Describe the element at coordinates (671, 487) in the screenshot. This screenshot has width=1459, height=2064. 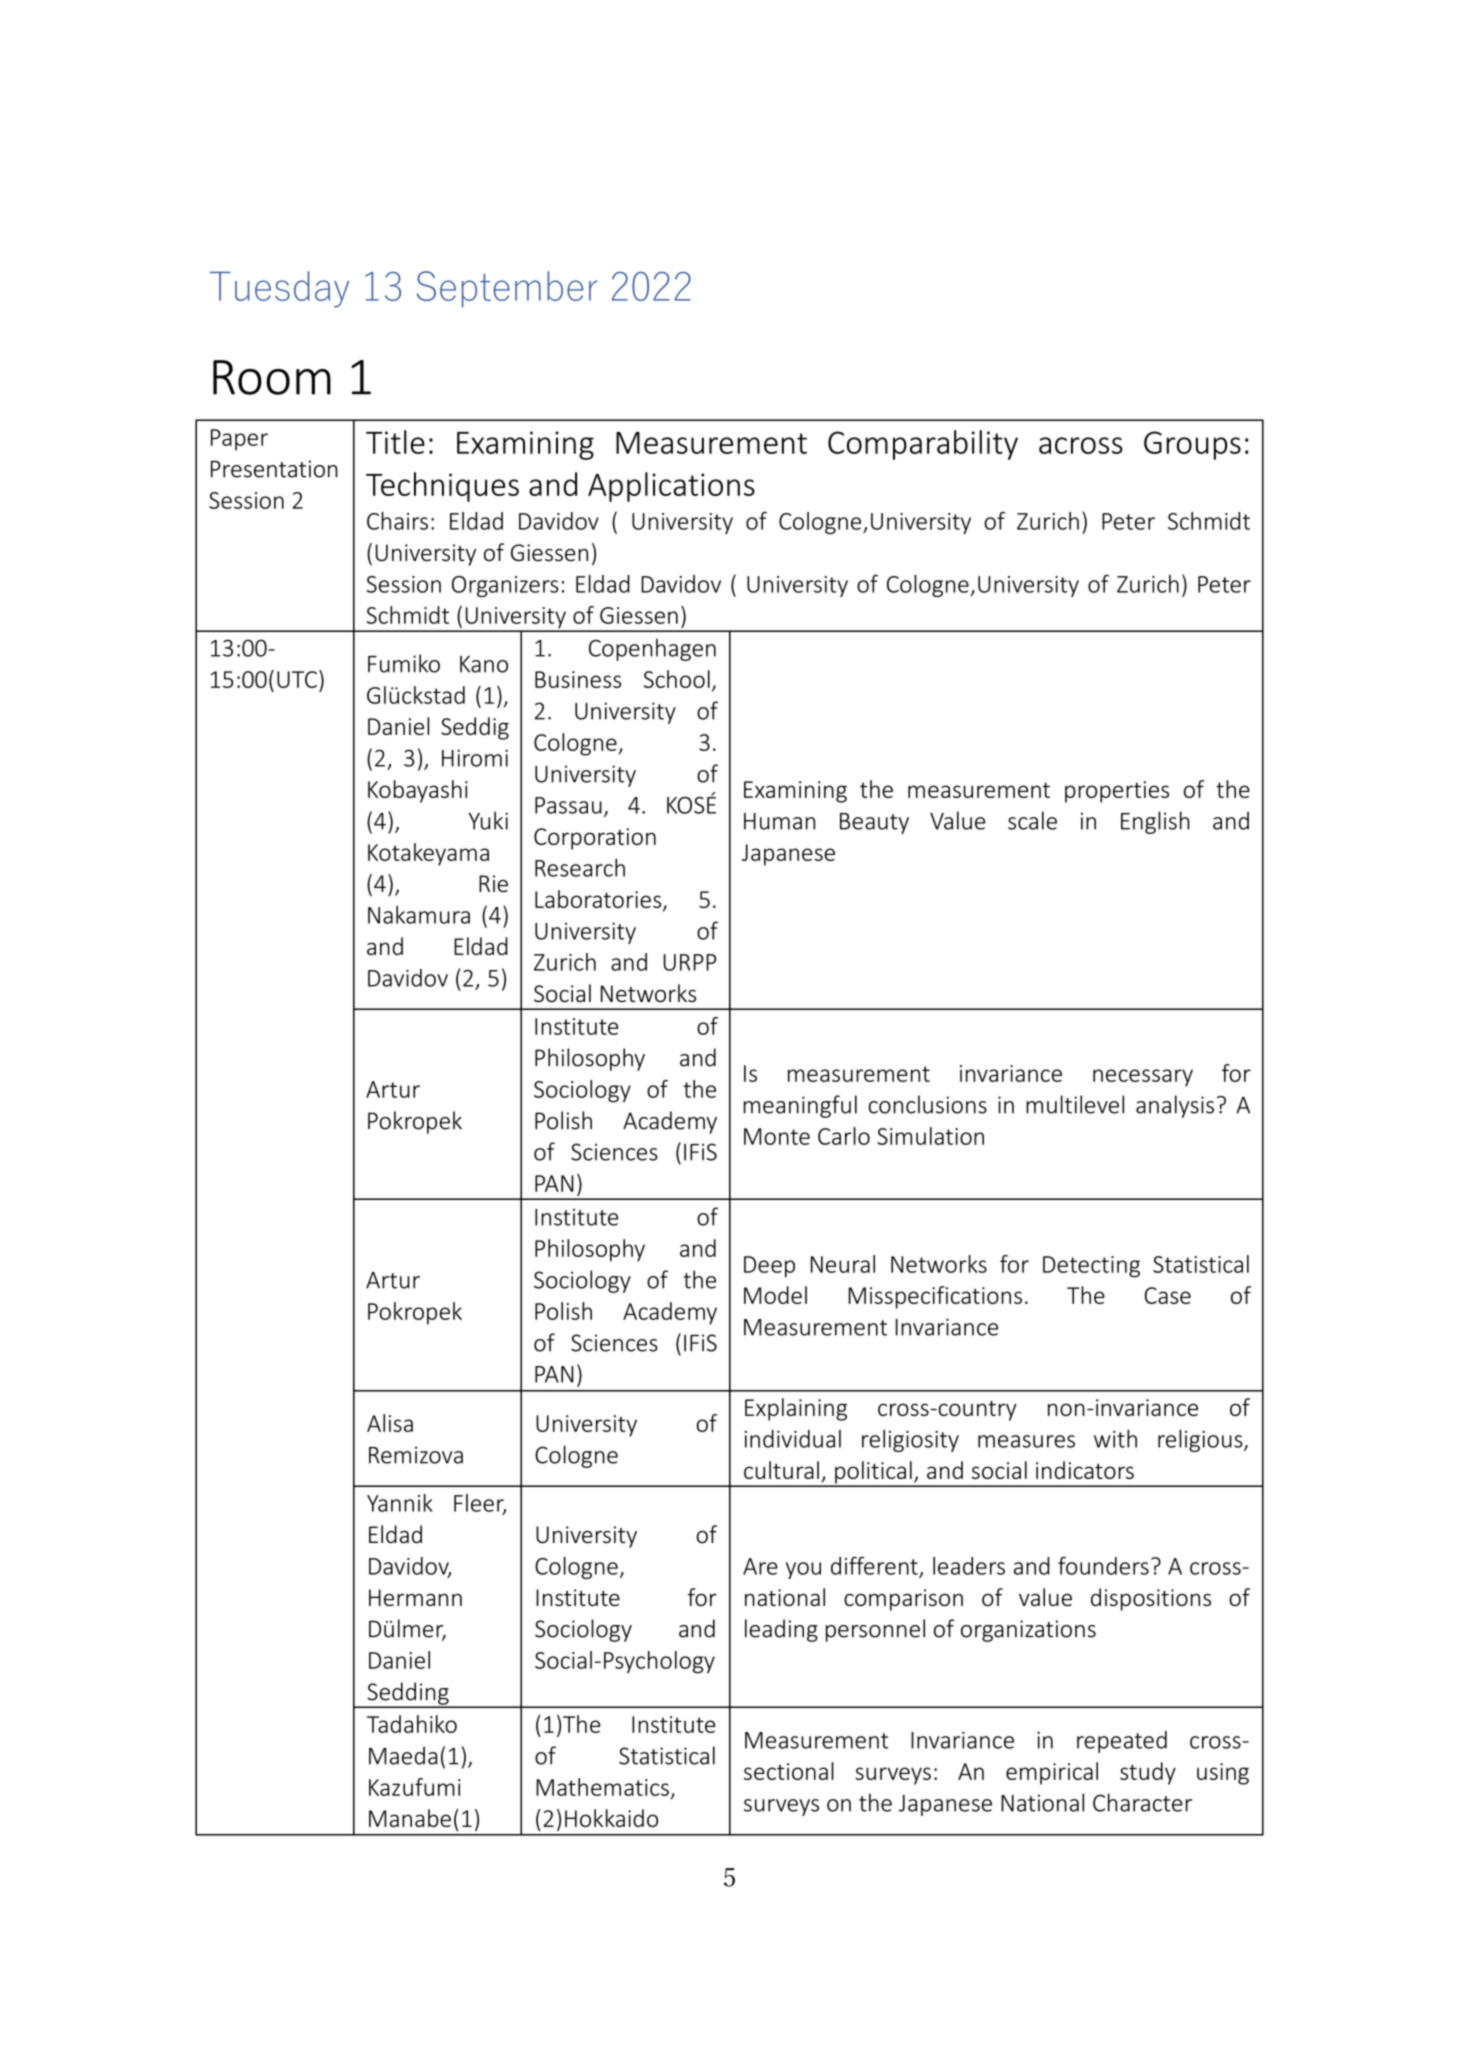
I see `Applications` at that location.
